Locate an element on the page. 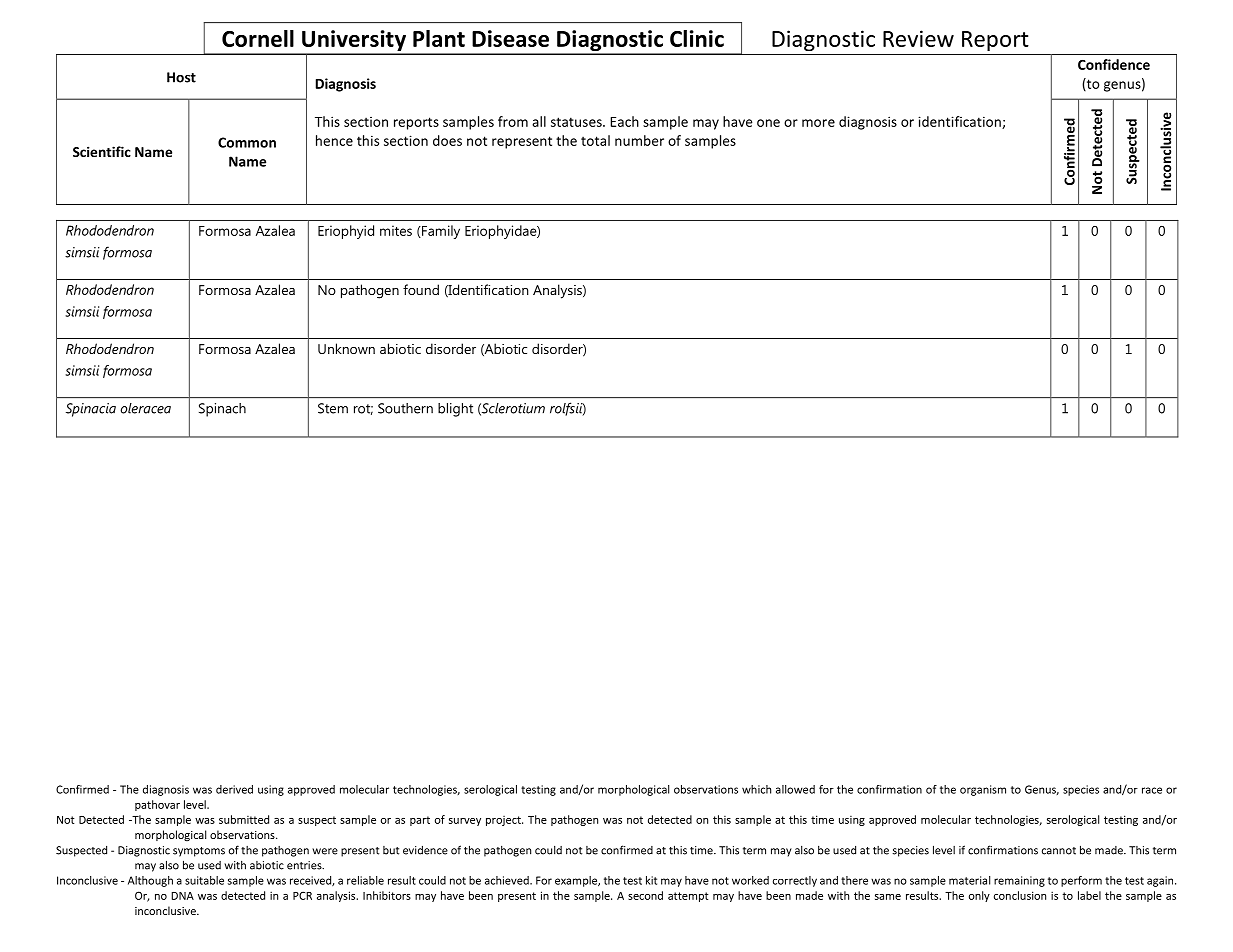 The image size is (1233, 952). which is located at coordinates (756, 789).
